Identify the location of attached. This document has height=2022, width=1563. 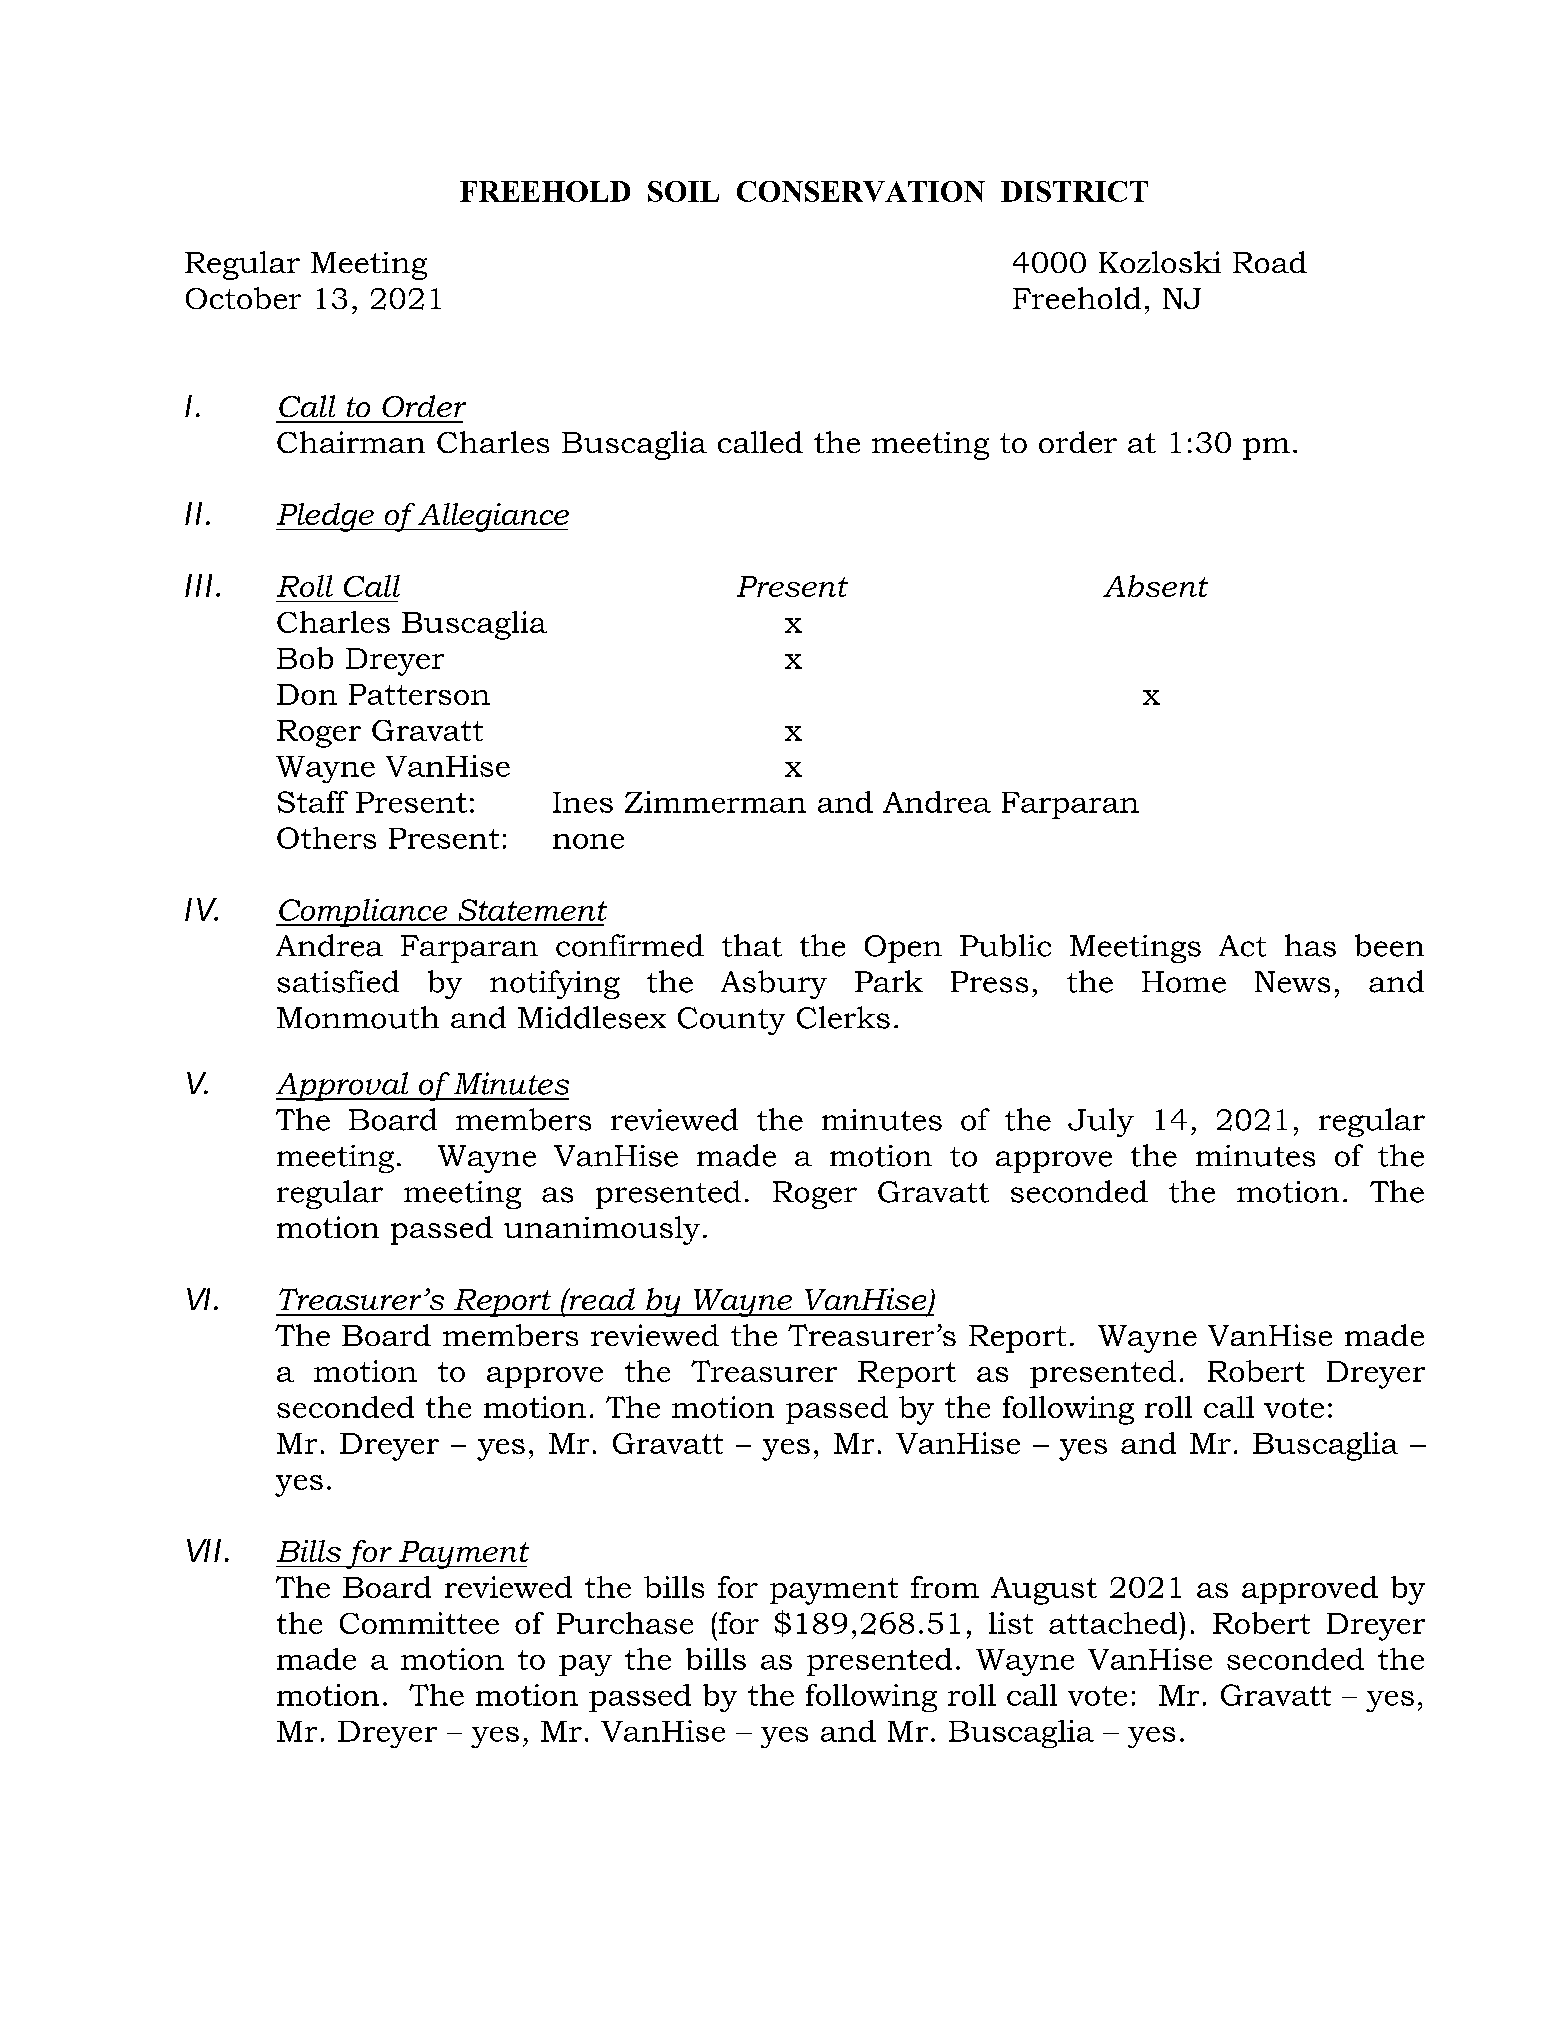
(1114, 1623).
